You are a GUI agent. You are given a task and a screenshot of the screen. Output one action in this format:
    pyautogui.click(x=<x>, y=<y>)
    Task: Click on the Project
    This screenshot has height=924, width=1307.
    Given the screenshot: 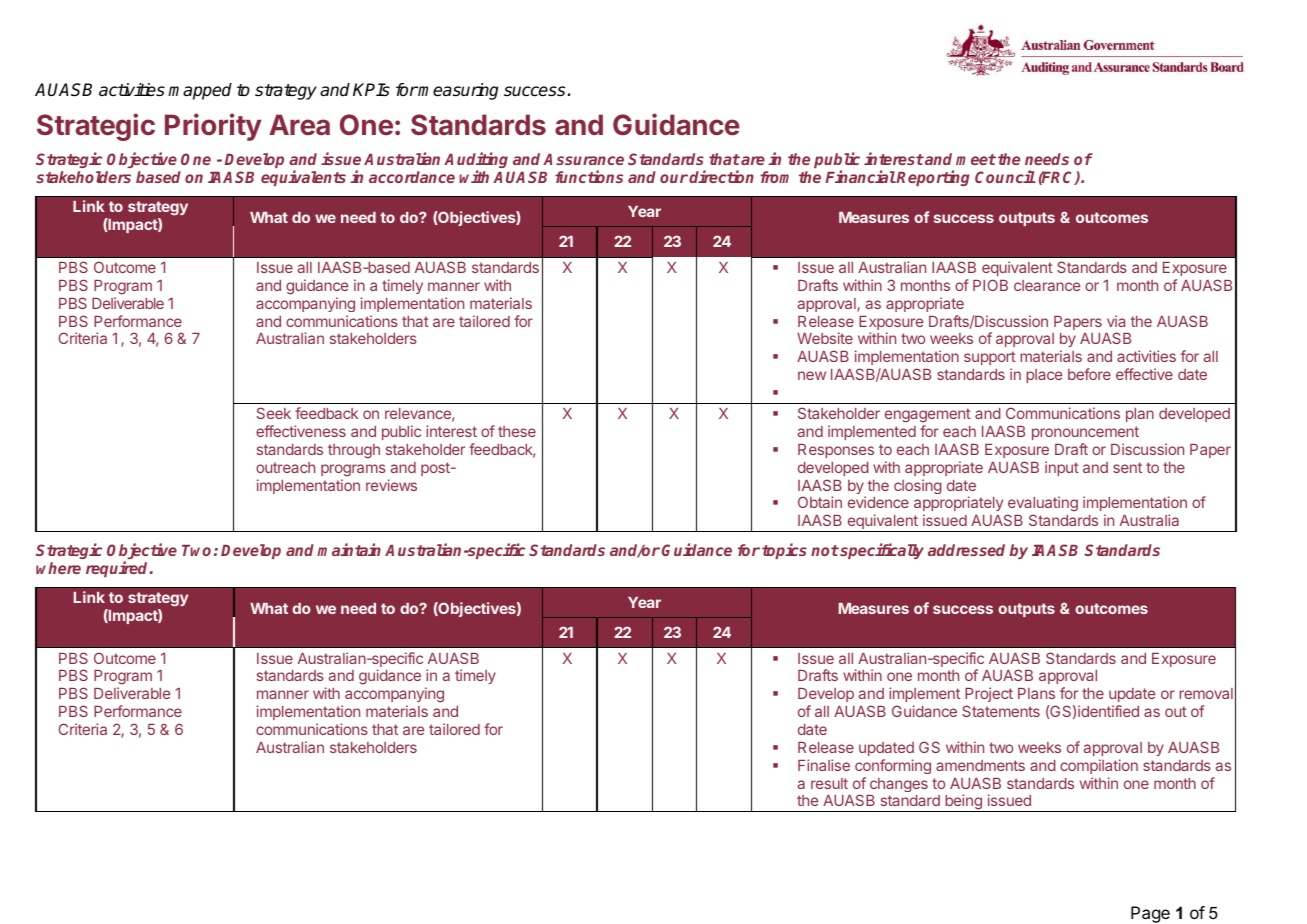 What is the action you would take?
    pyautogui.click(x=989, y=696)
